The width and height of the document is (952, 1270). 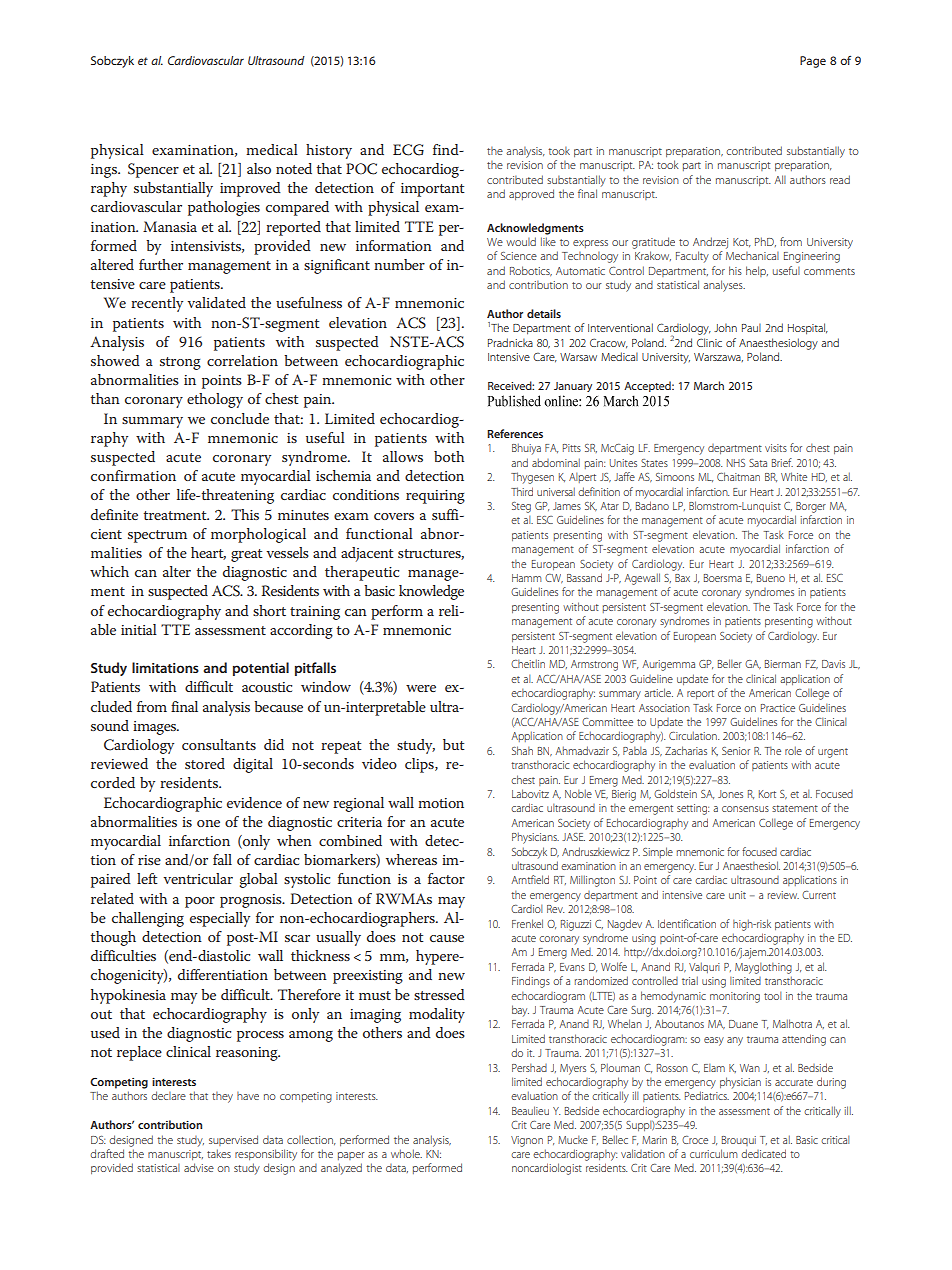 What do you see at coordinates (408, 150) in the document?
I see `ECG` at bounding box center [408, 150].
